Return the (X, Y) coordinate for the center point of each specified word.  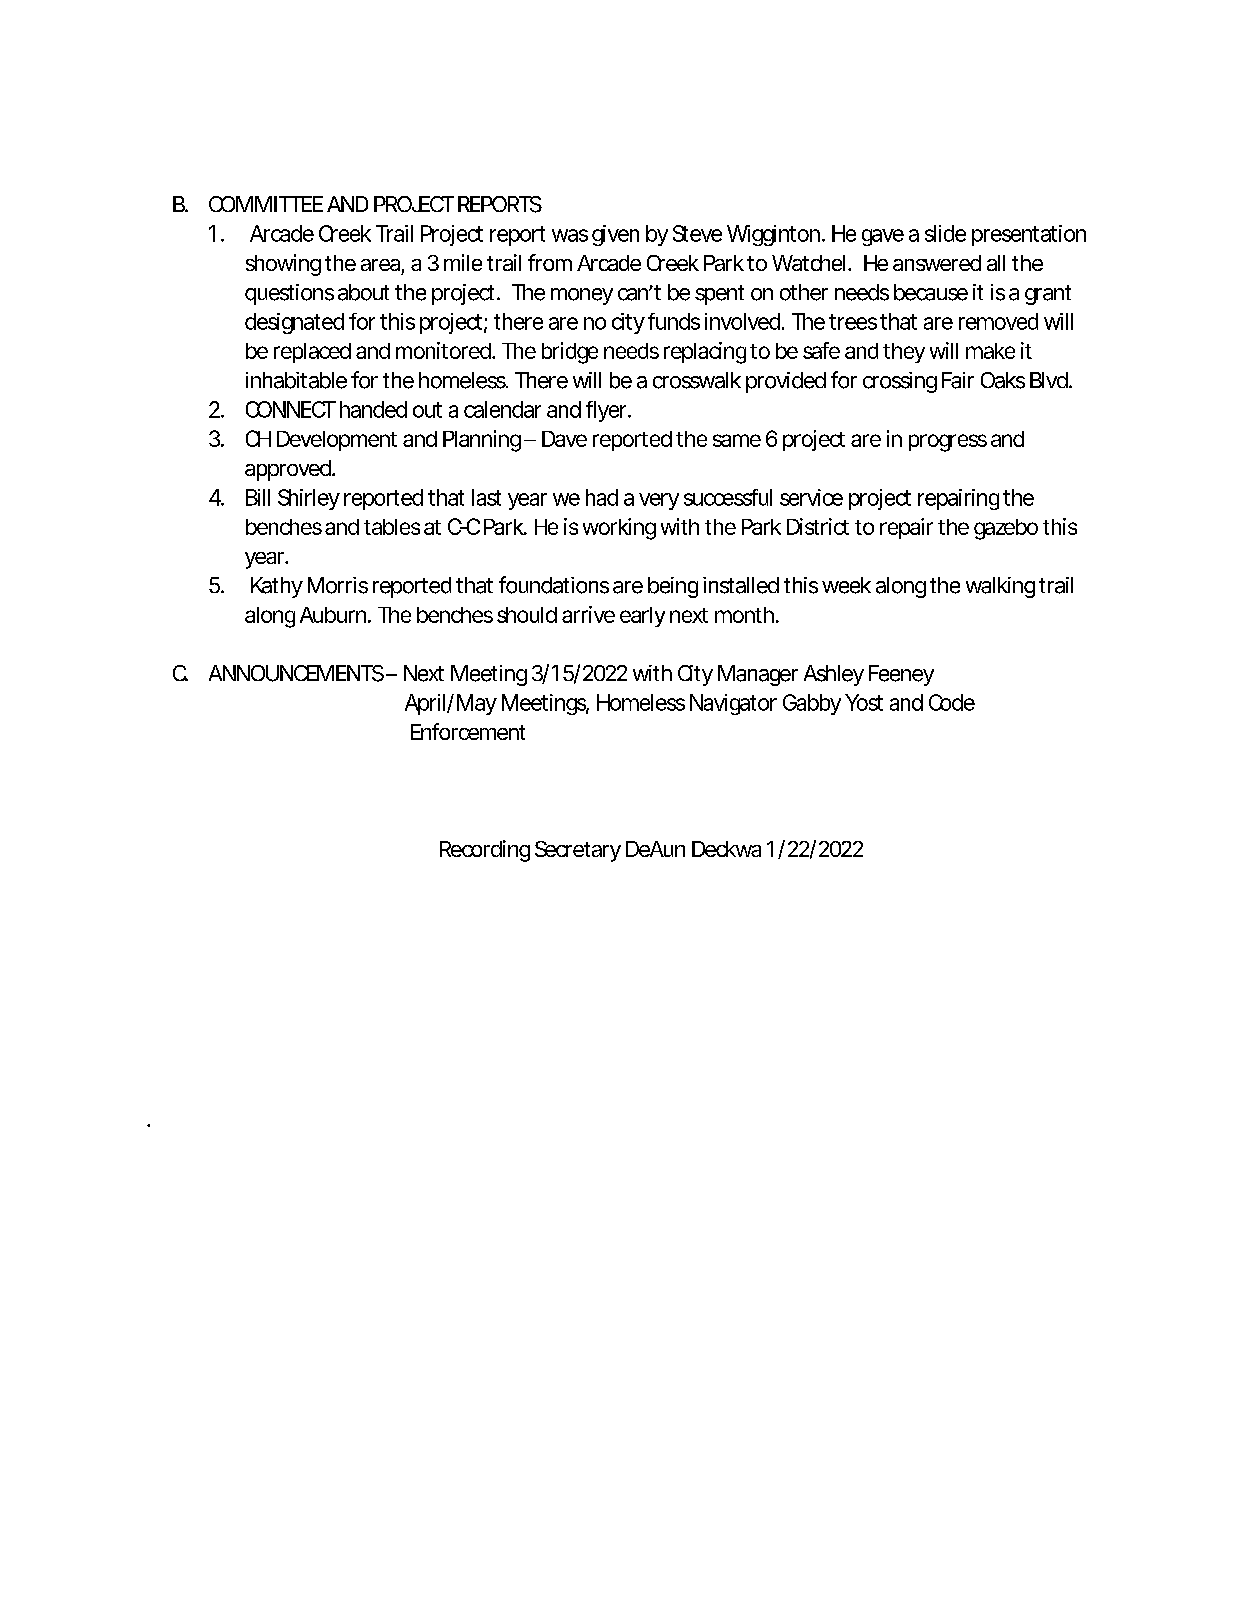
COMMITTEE (266, 204)
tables (392, 527)
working (619, 529)
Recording (485, 851)
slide (945, 233)
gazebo (1006, 529)
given (615, 235)
